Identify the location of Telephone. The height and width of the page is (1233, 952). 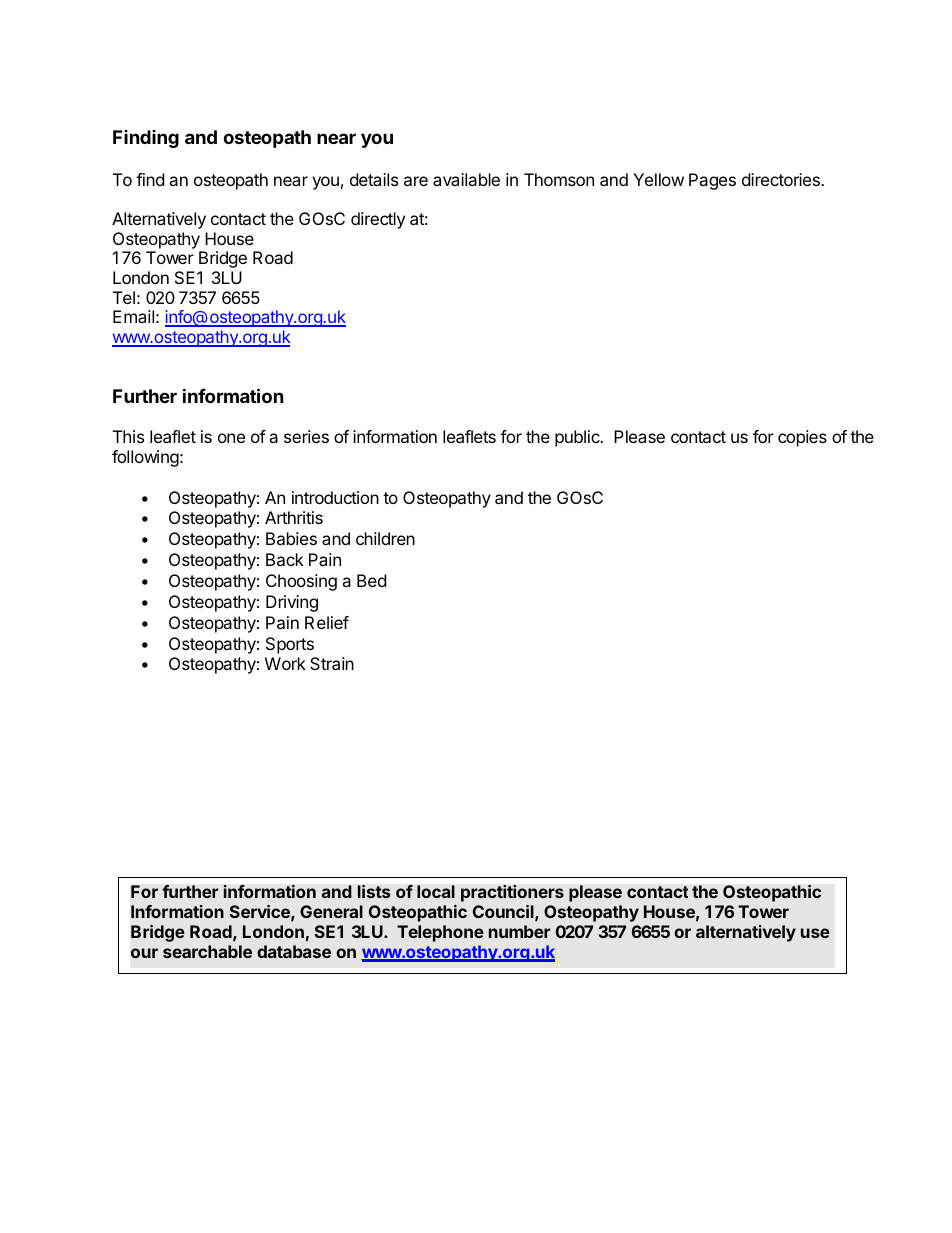
(440, 933).
